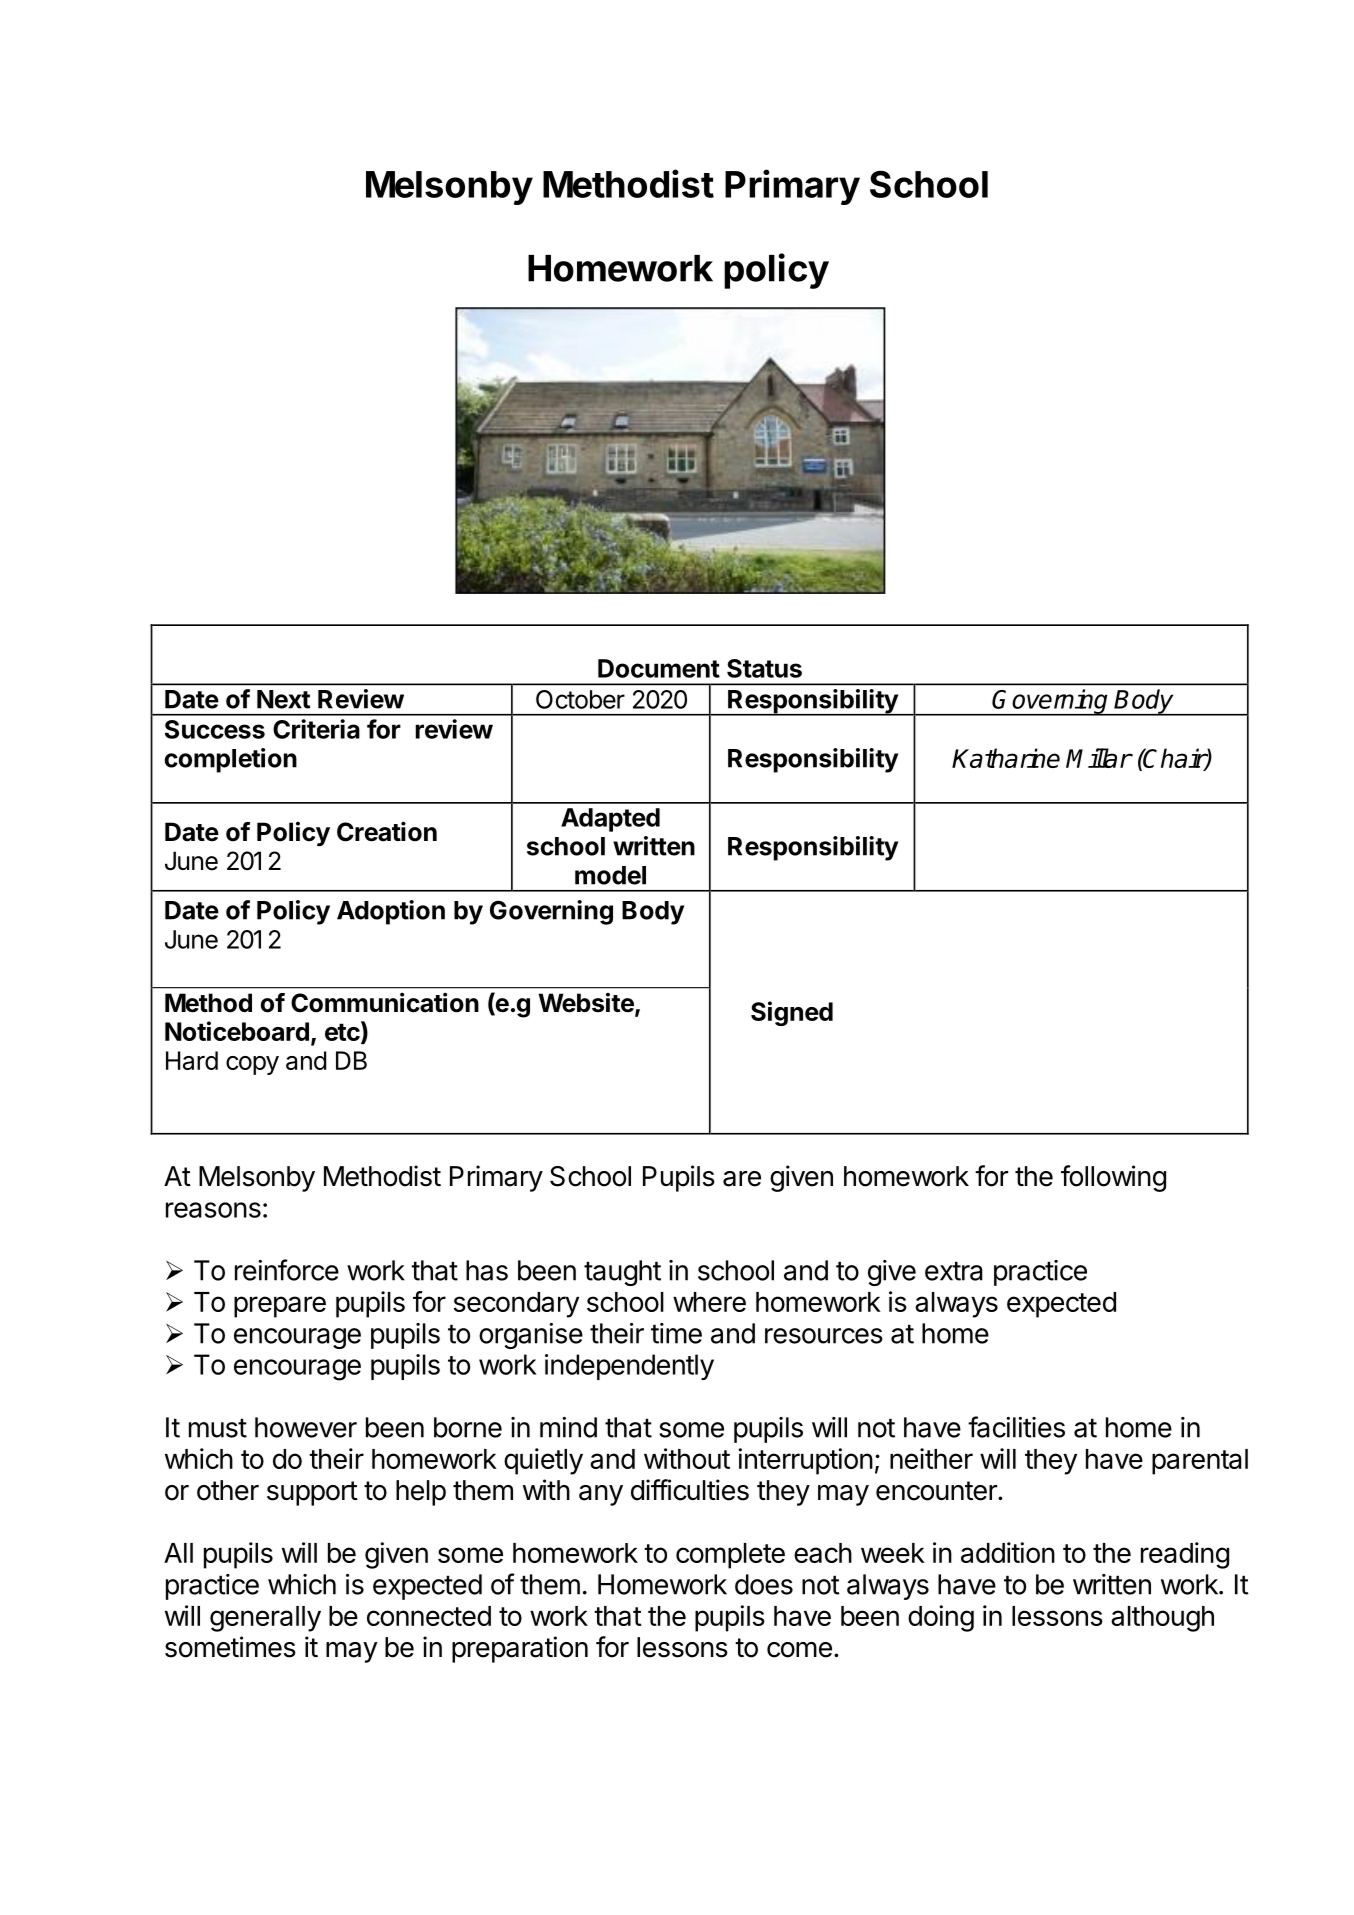 Image resolution: width=1354 pixels, height=1915 pixels. Describe the element at coordinates (1006, 758) in the screenshot. I see `Katharine` at that location.
